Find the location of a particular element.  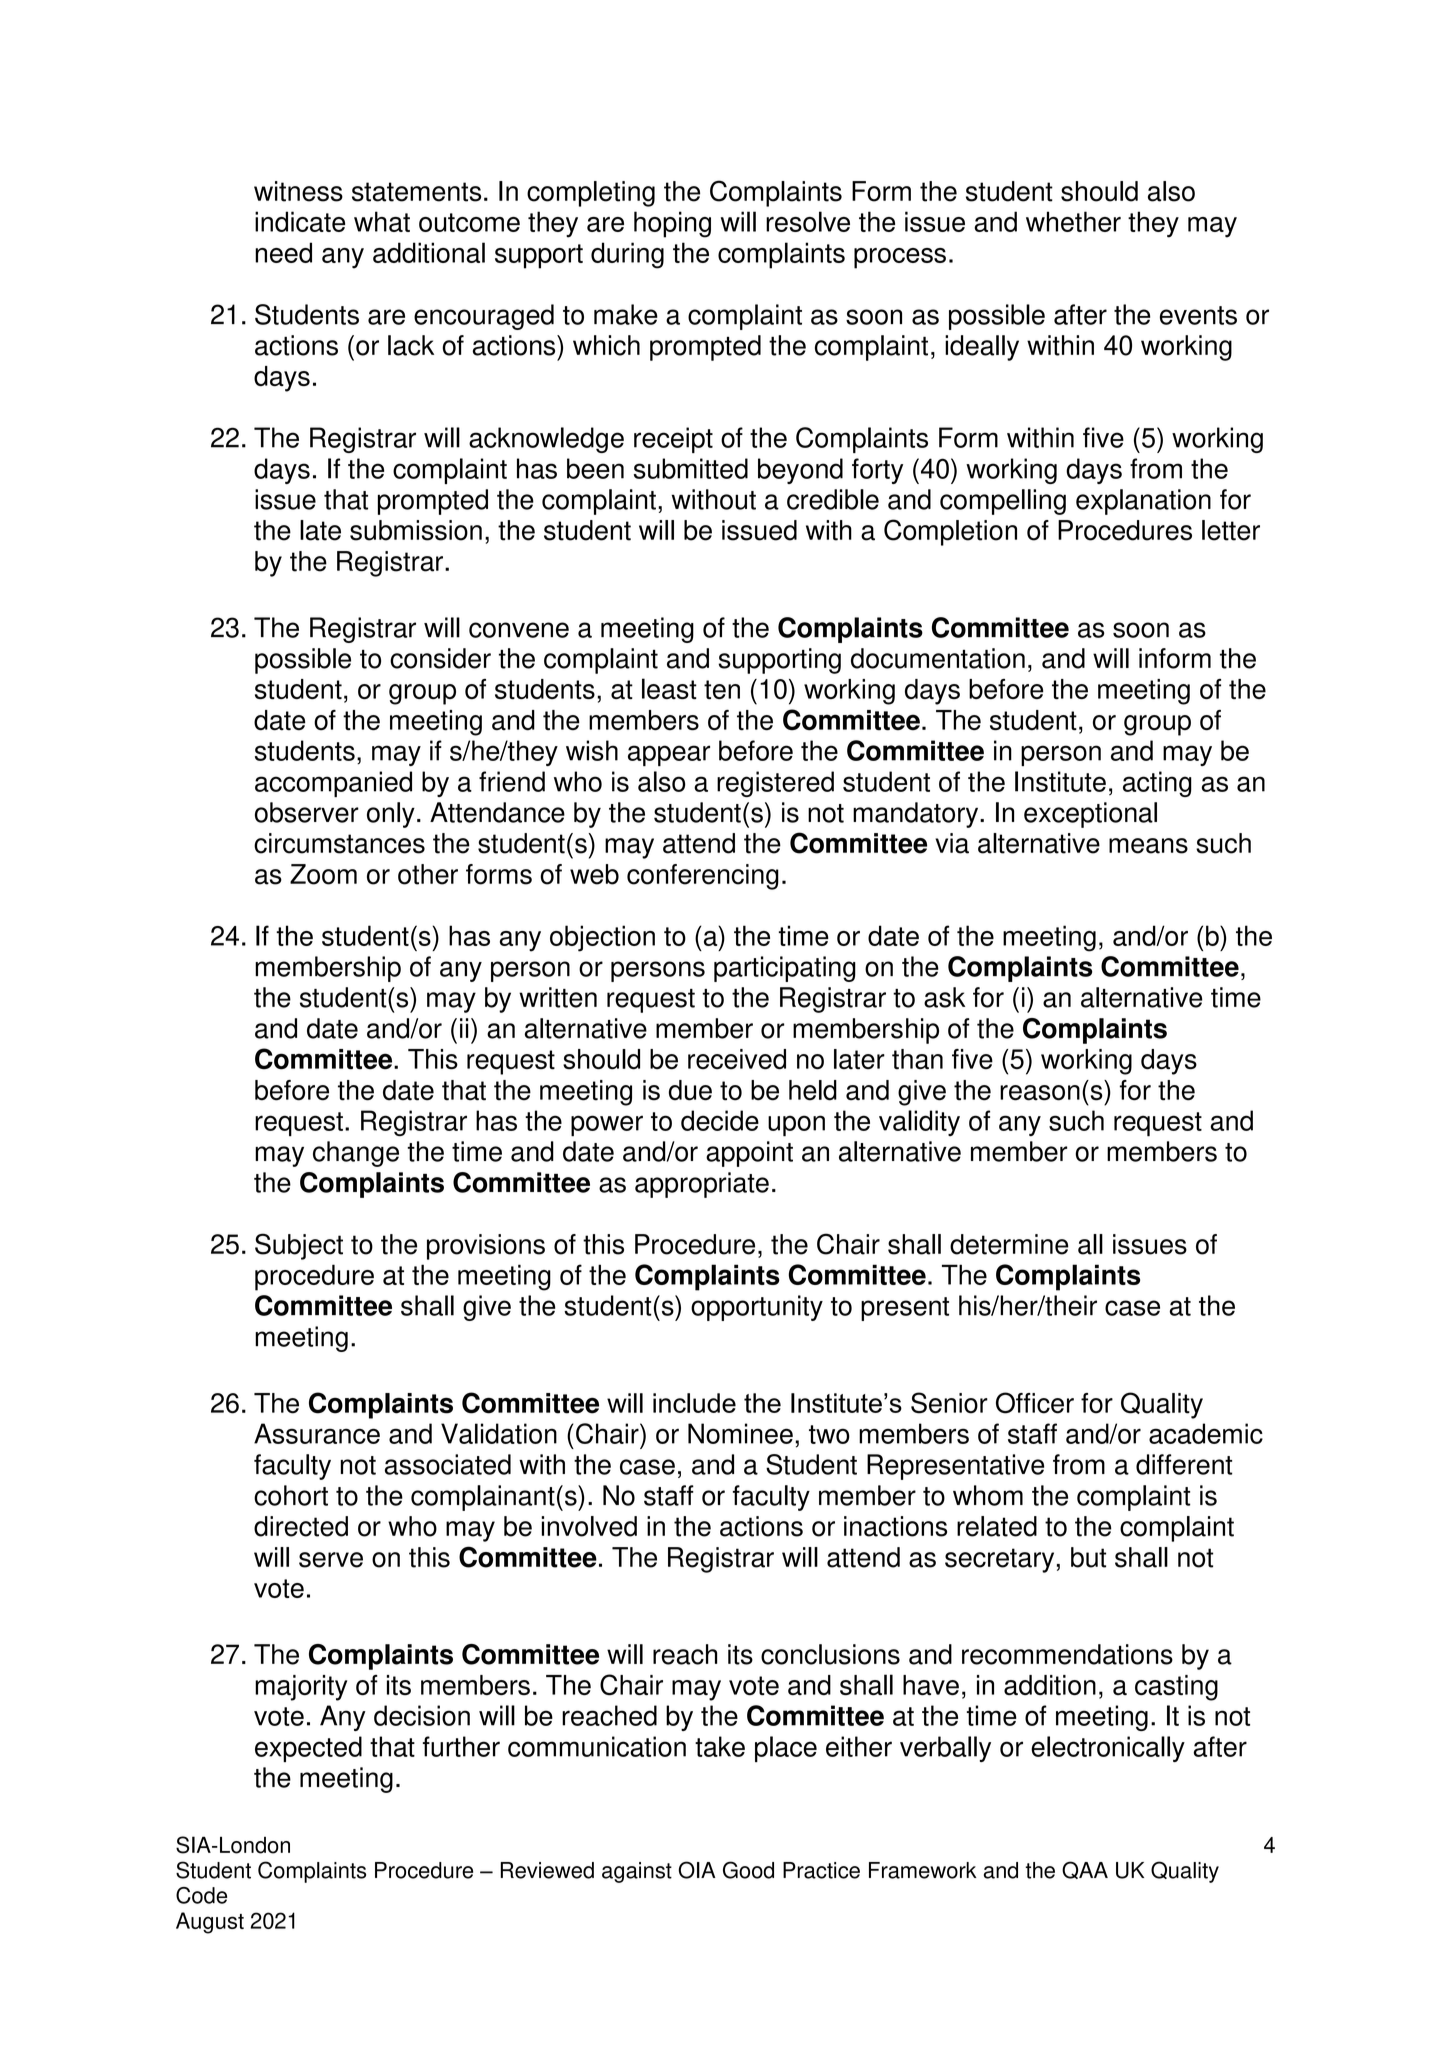

ask is located at coordinates (944, 997).
